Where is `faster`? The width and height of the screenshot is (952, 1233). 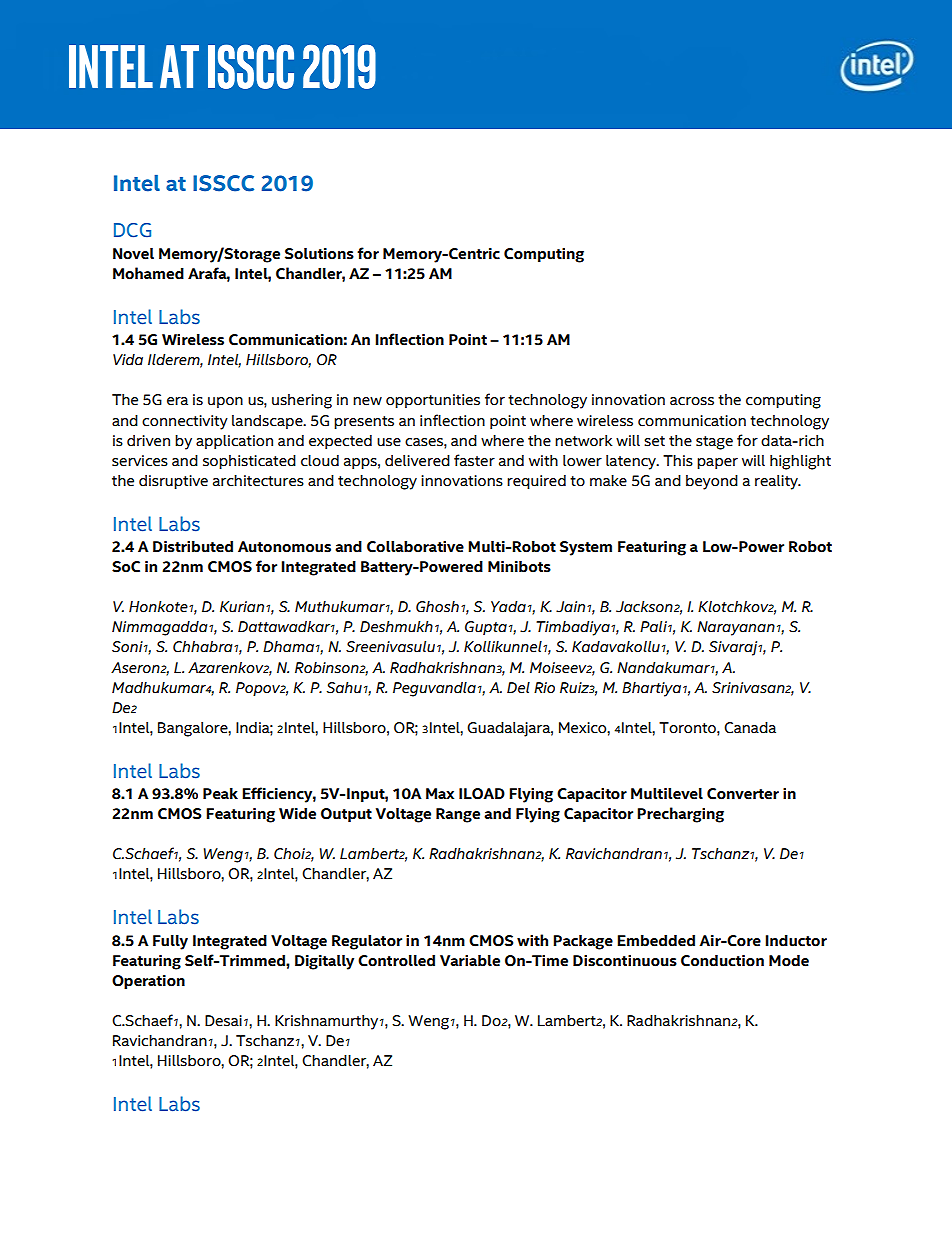 faster is located at coordinates (474, 460).
